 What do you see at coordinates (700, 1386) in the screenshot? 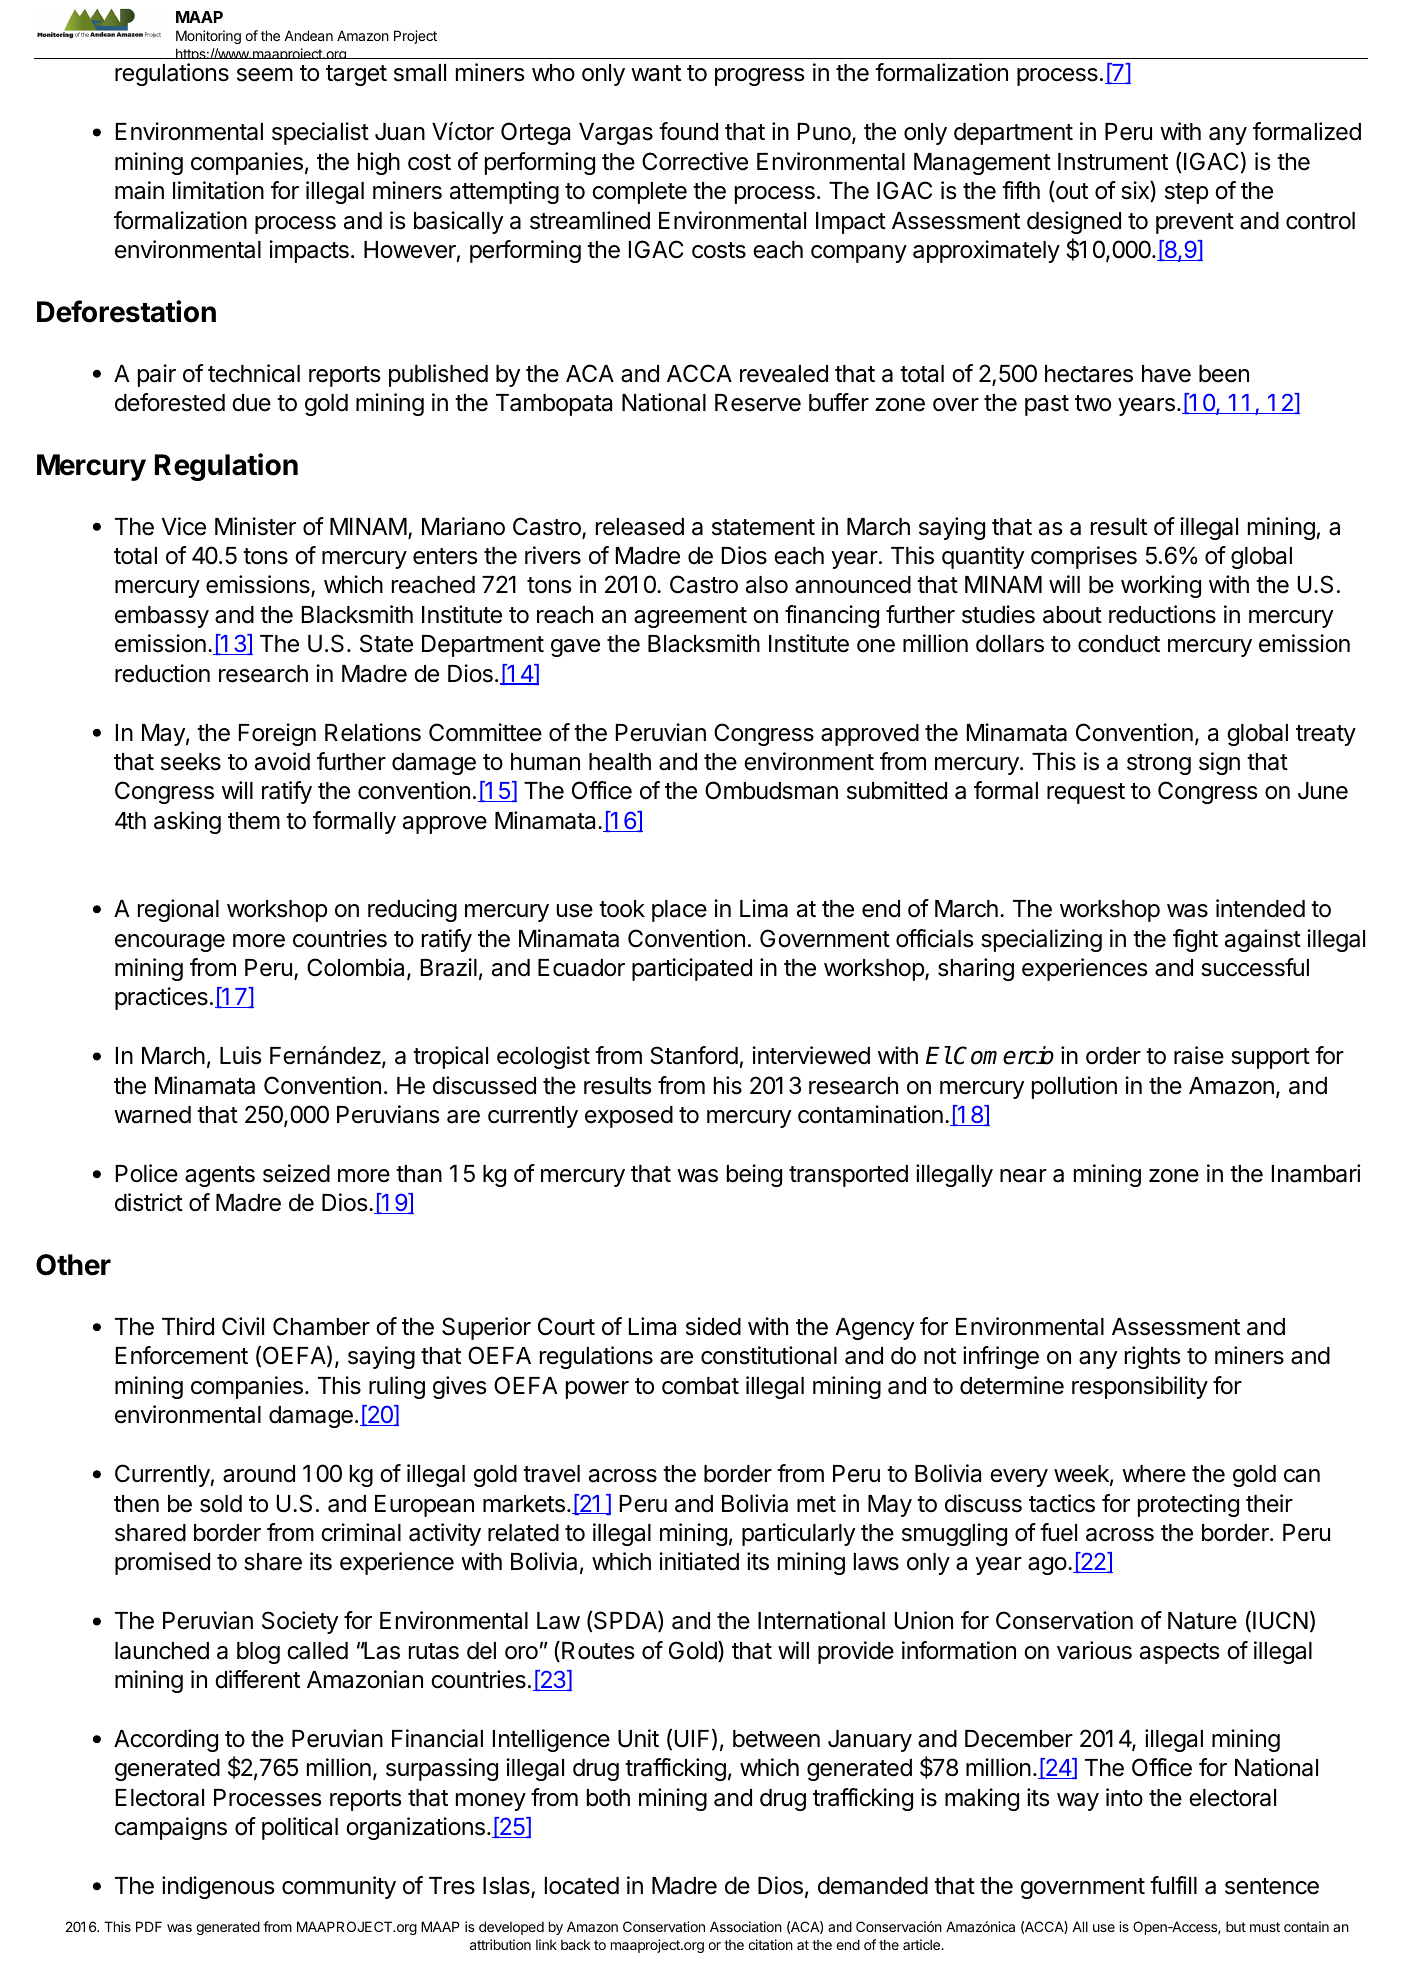
I see `combat` at bounding box center [700, 1386].
